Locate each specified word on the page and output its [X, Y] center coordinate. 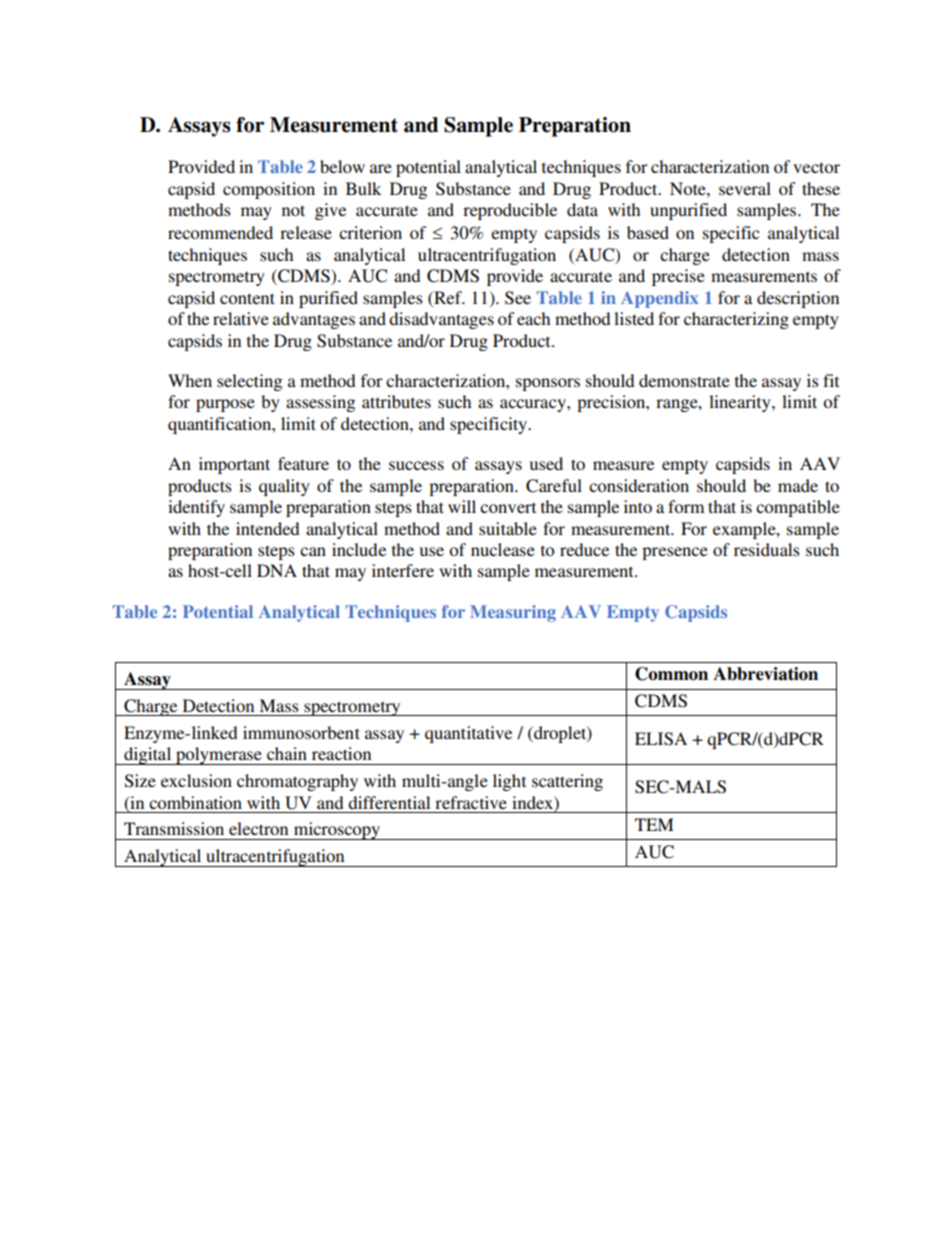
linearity [741, 403]
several [745, 188]
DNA [277, 570]
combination [195, 802]
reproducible [510, 211]
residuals [767, 549]
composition [269, 190]
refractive [471, 802]
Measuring [513, 613]
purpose [225, 405]
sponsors [548, 384]
